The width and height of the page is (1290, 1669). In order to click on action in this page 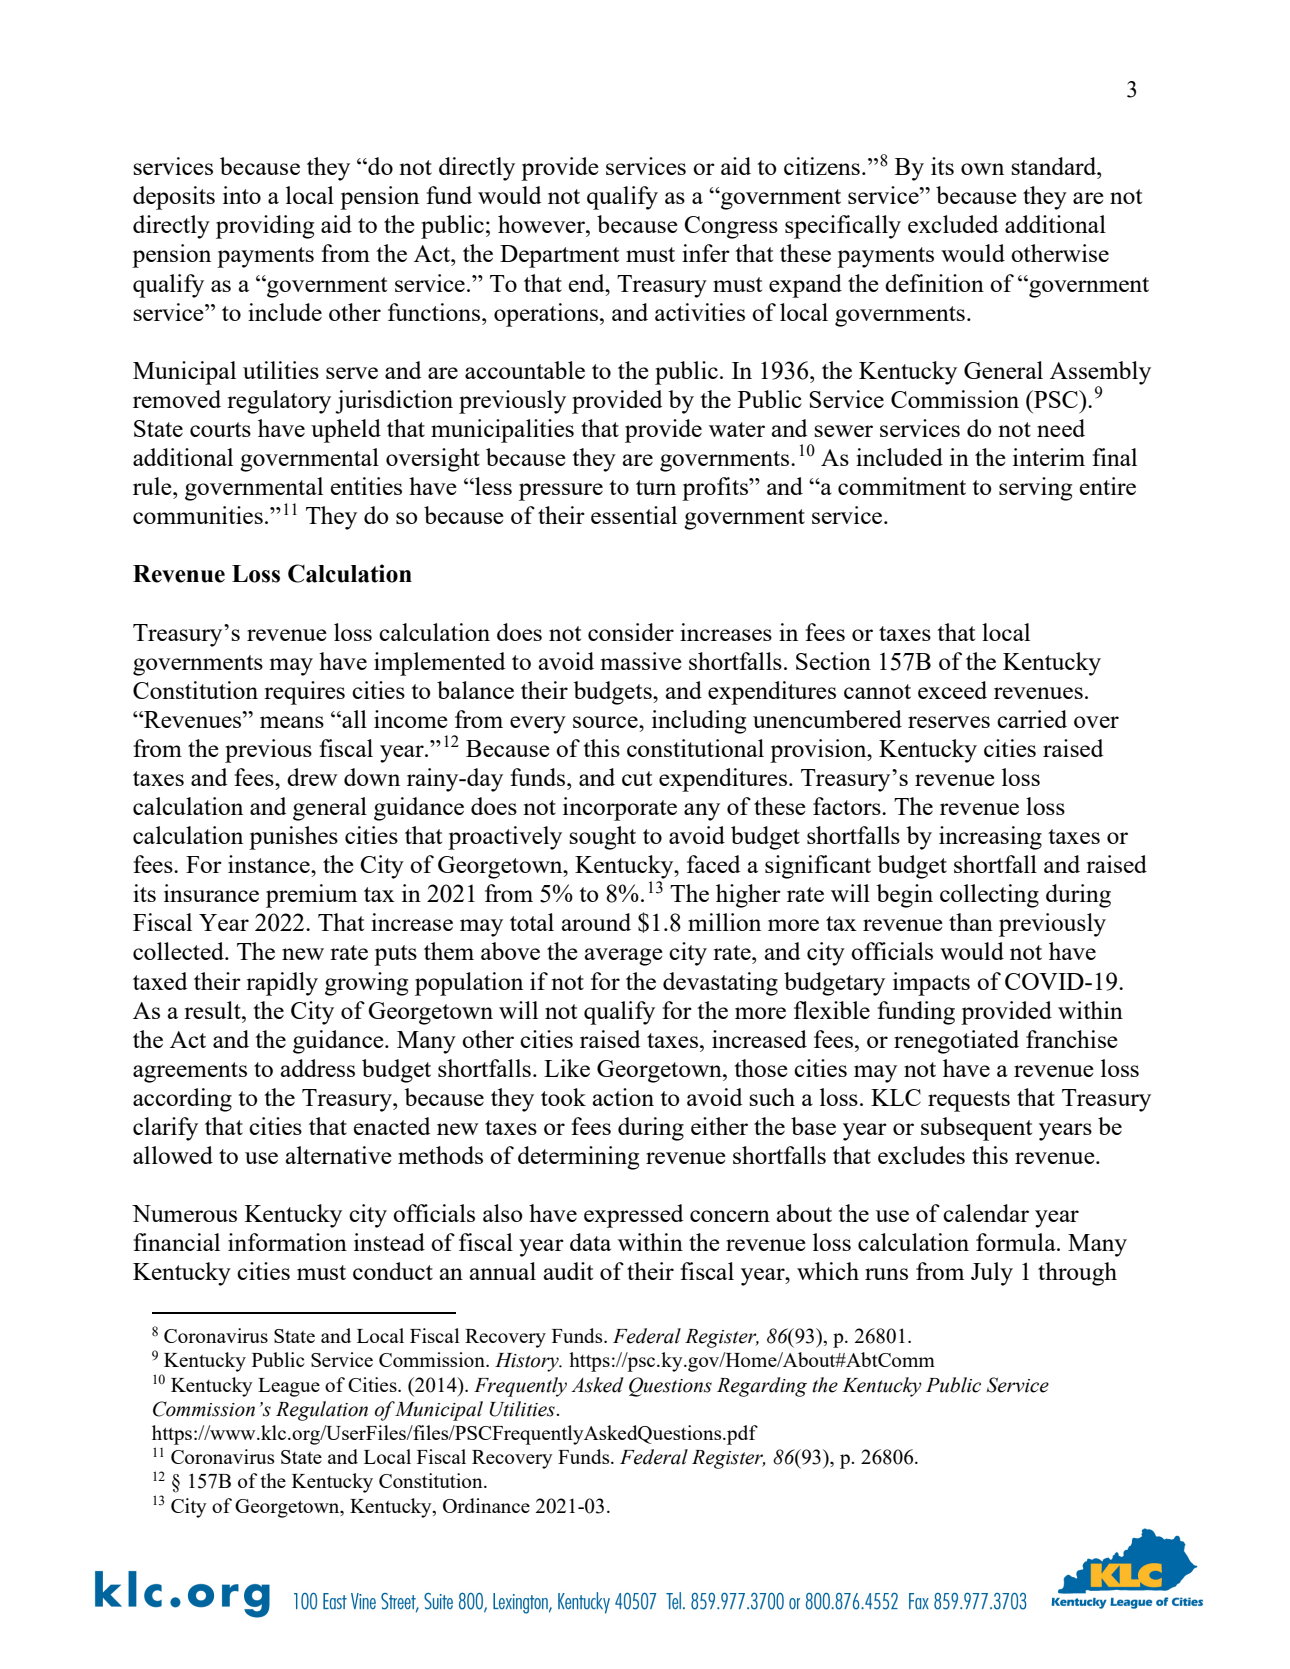, I will do `click(623, 1097)`.
